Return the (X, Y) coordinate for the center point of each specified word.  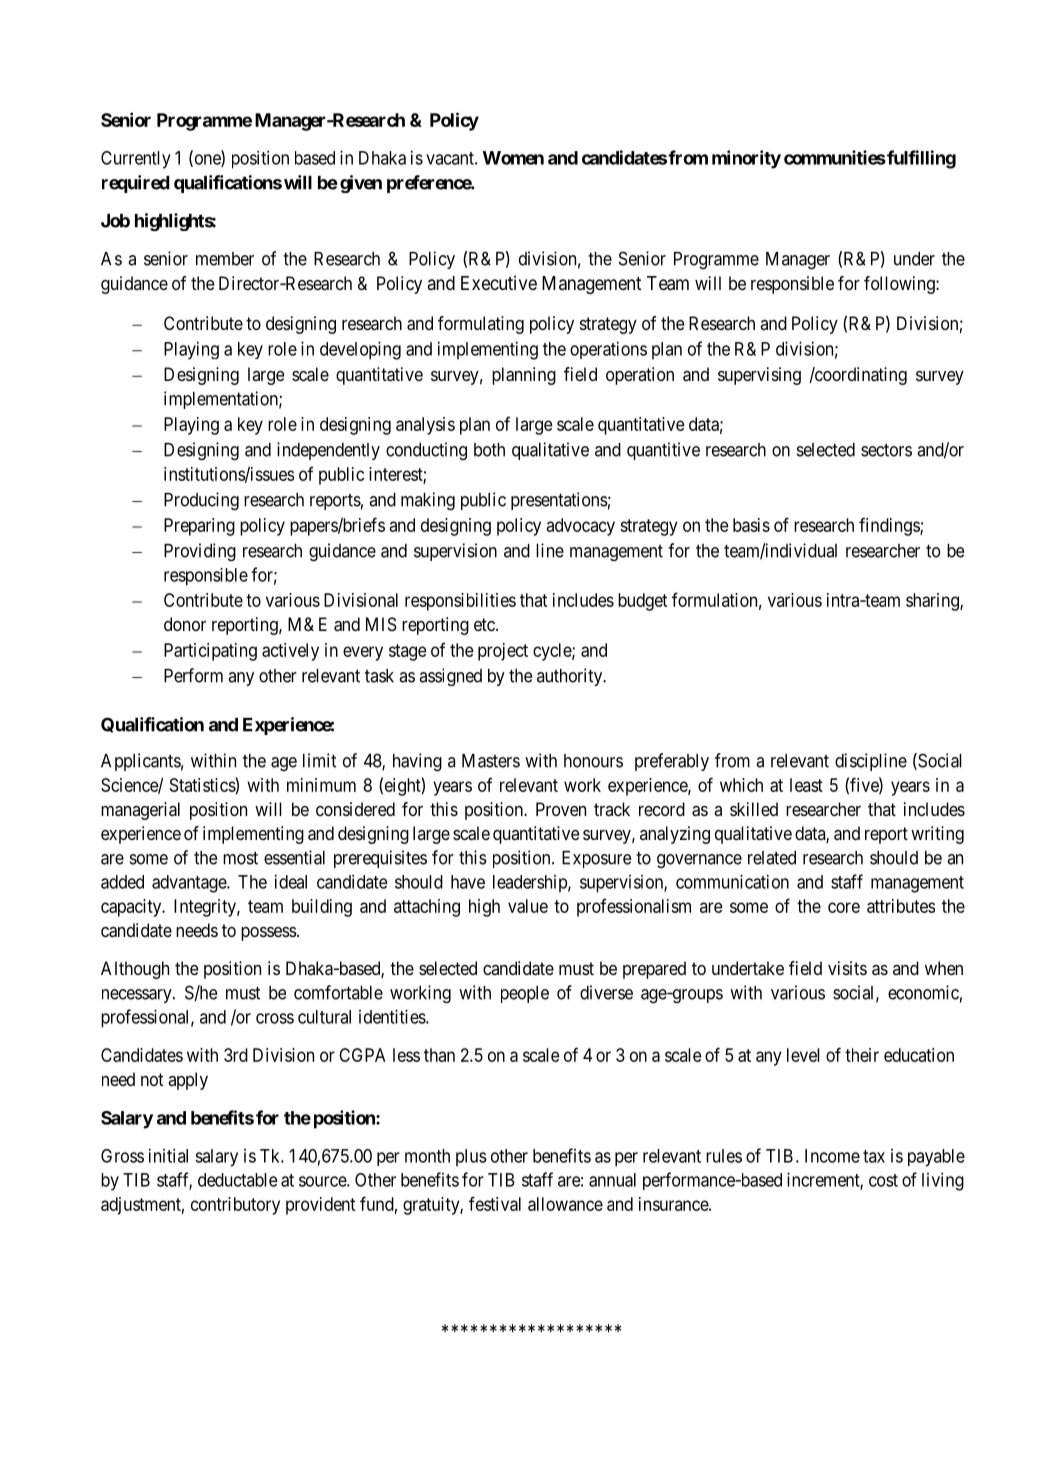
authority (571, 677)
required (136, 184)
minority (746, 159)
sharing (933, 602)
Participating (210, 652)
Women (513, 158)
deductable (238, 1180)
